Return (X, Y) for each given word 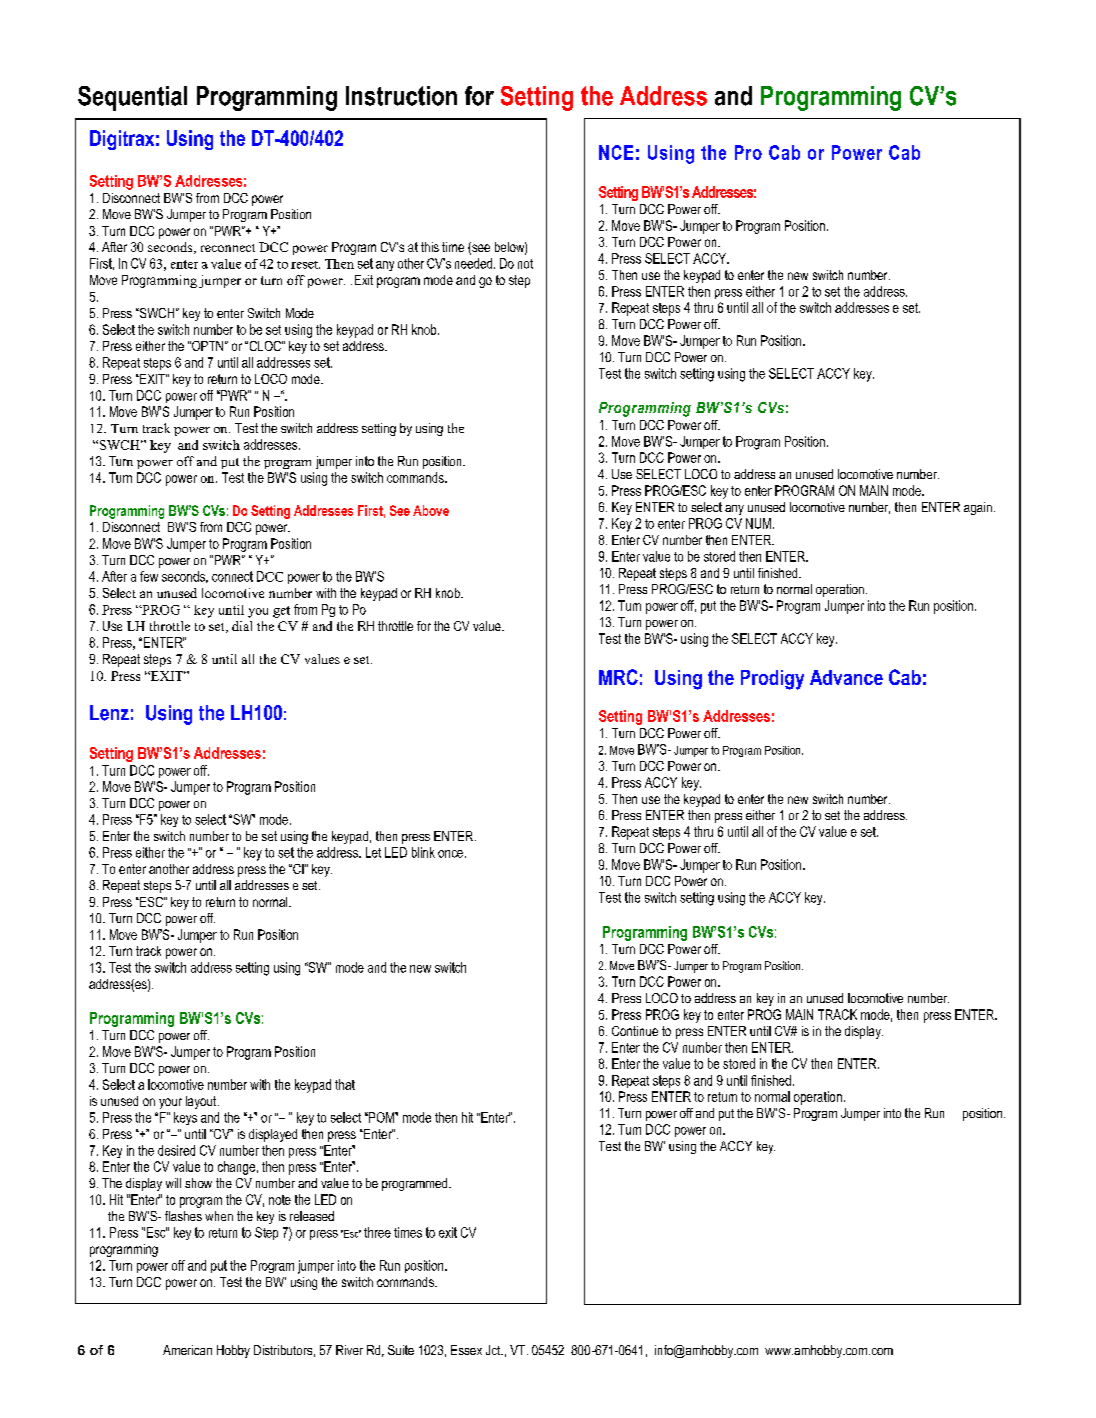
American (187, 1350)
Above (431, 510)
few (149, 576)
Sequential (132, 98)
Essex (466, 1350)
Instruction (401, 96)
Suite (401, 1350)
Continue (635, 1031)
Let (373, 852)
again (978, 508)
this (430, 247)
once (450, 854)
